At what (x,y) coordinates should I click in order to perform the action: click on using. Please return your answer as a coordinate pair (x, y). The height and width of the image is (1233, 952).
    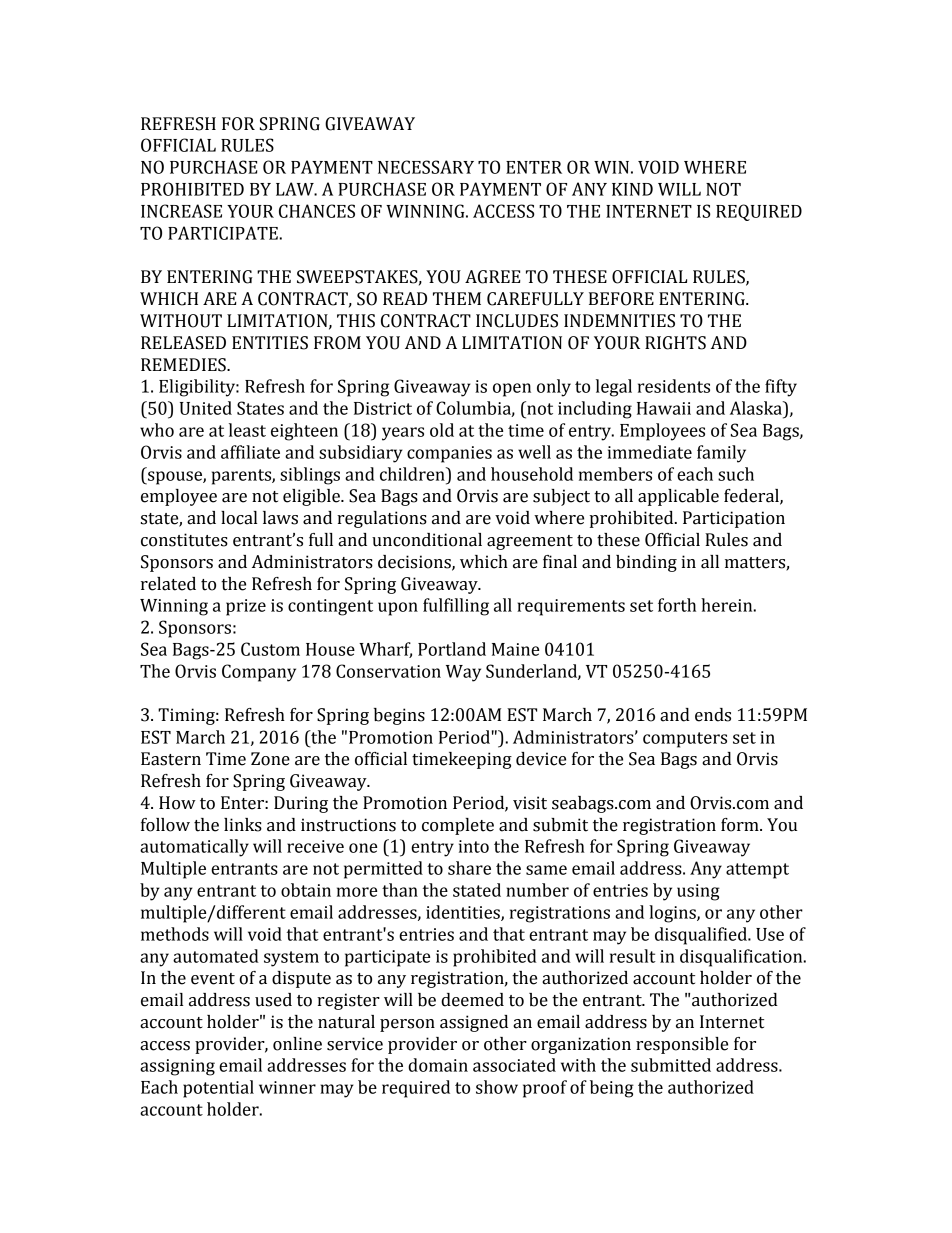
    Looking at the image, I should click on (698, 892).
